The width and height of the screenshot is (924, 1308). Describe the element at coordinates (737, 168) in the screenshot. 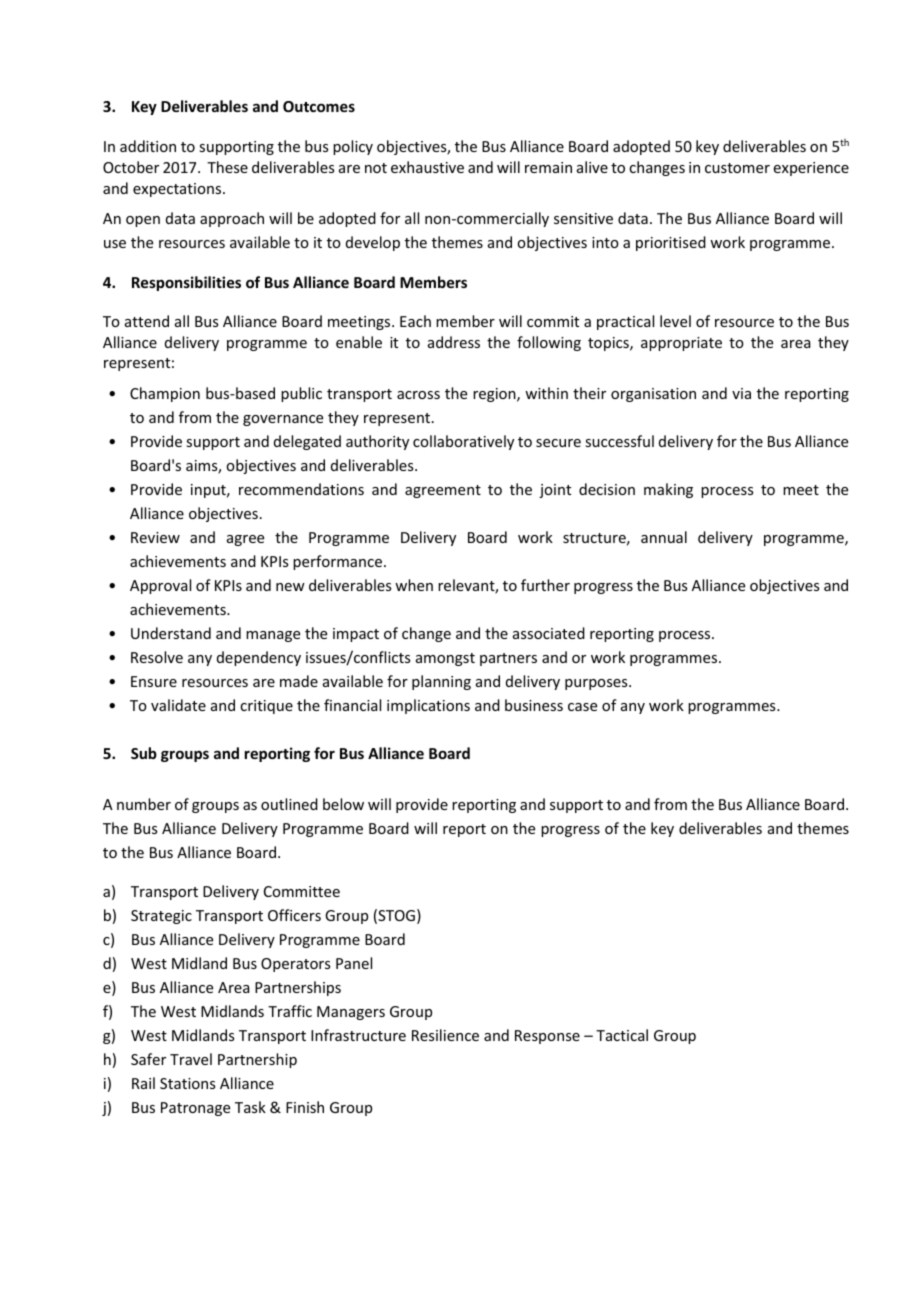

I see `customer` at that location.
